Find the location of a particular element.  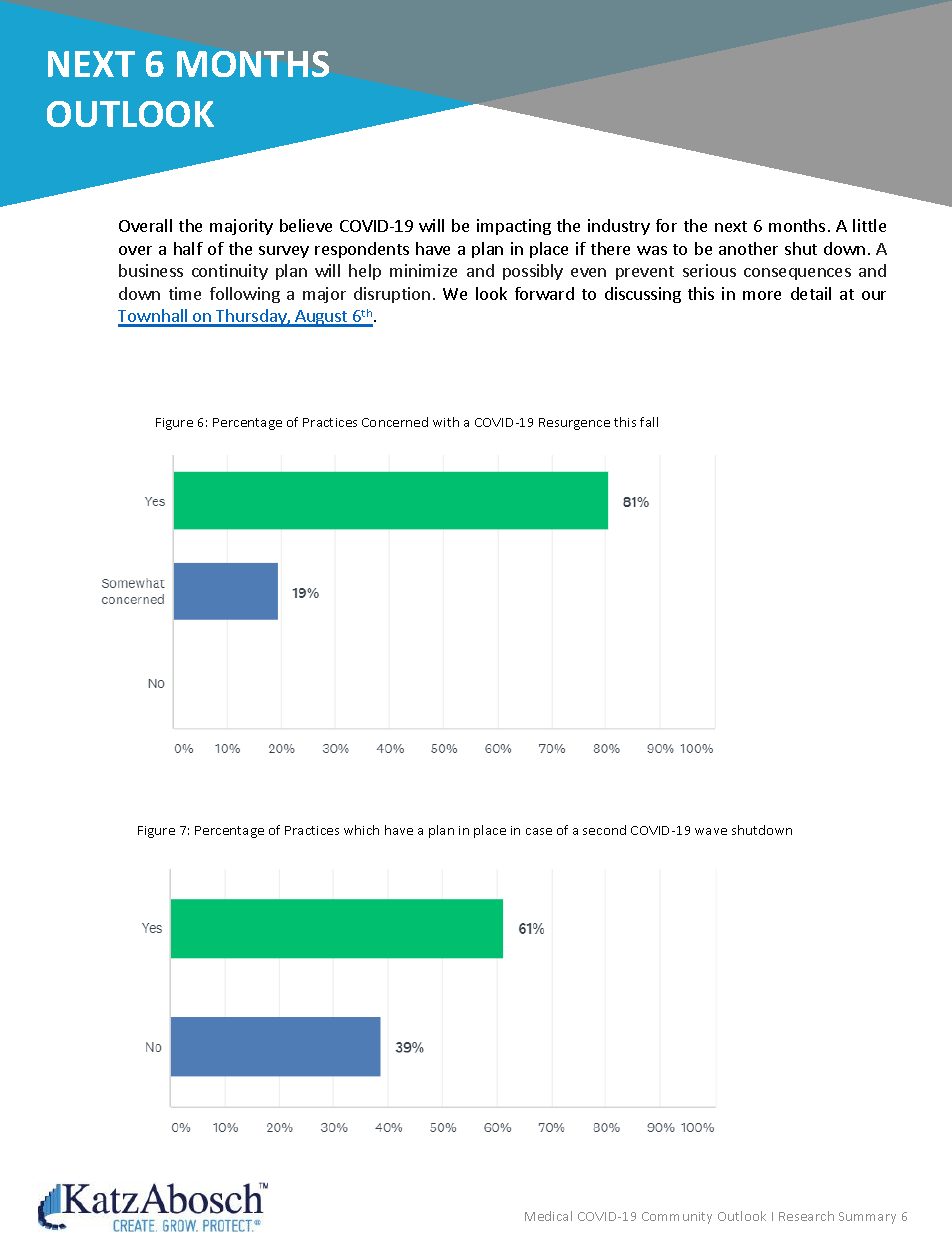

Resurgence is located at coordinates (574, 424).
